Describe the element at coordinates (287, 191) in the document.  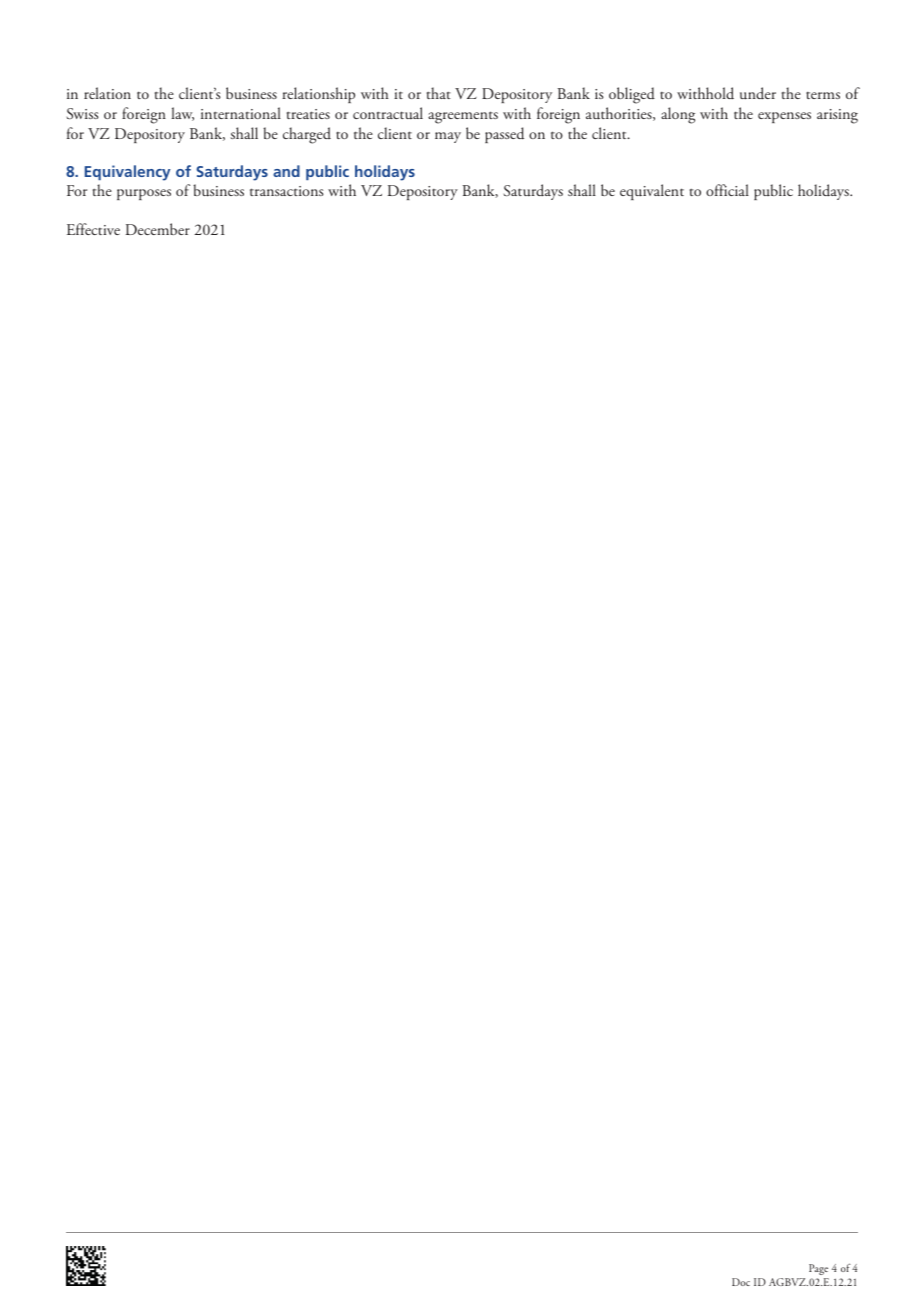
I see `transactions` at that location.
